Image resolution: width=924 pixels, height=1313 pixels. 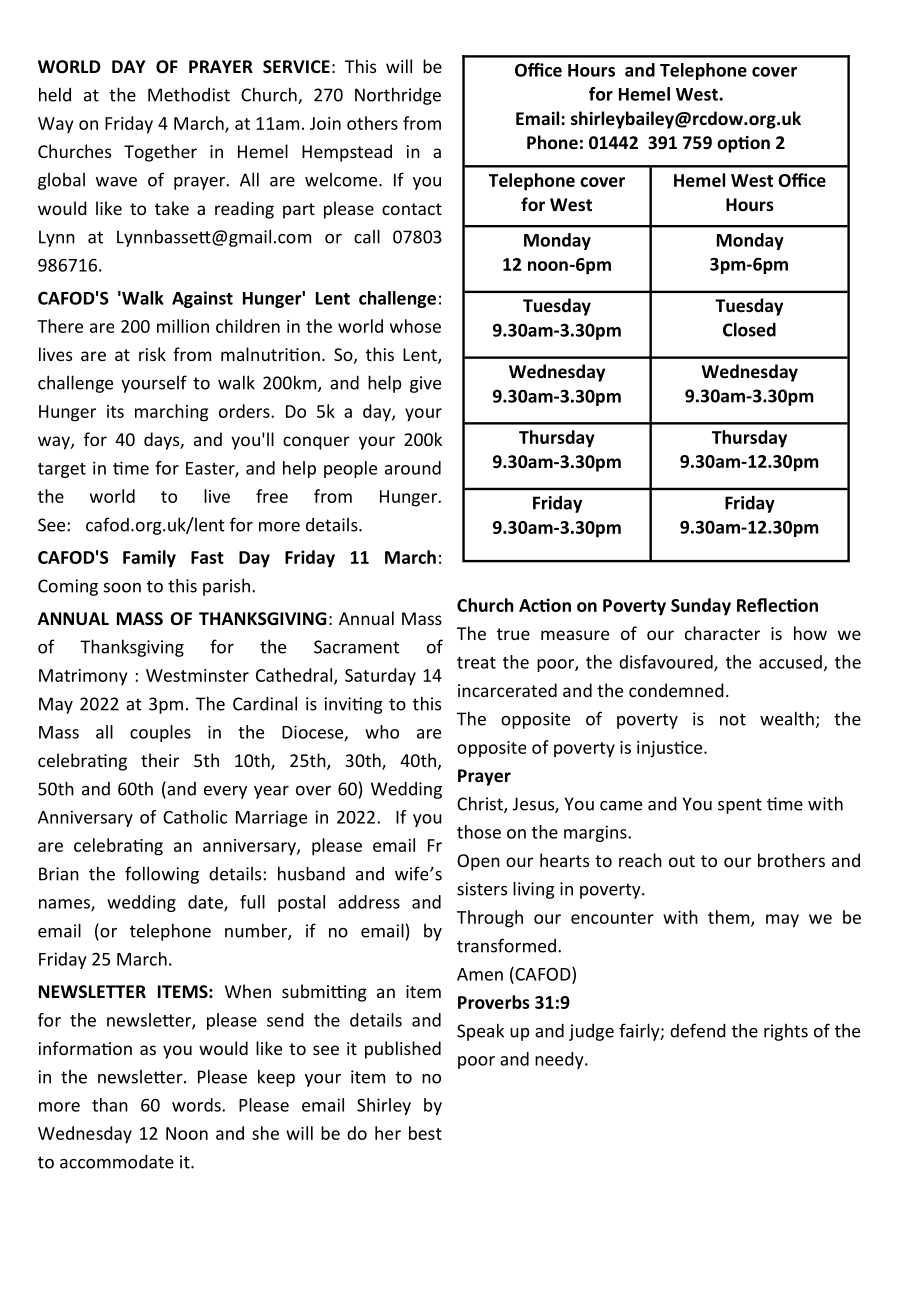 What do you see at coordinates (189, 94) in the screenshot?
I see `Methodist` at bounding box center [189, 94].
